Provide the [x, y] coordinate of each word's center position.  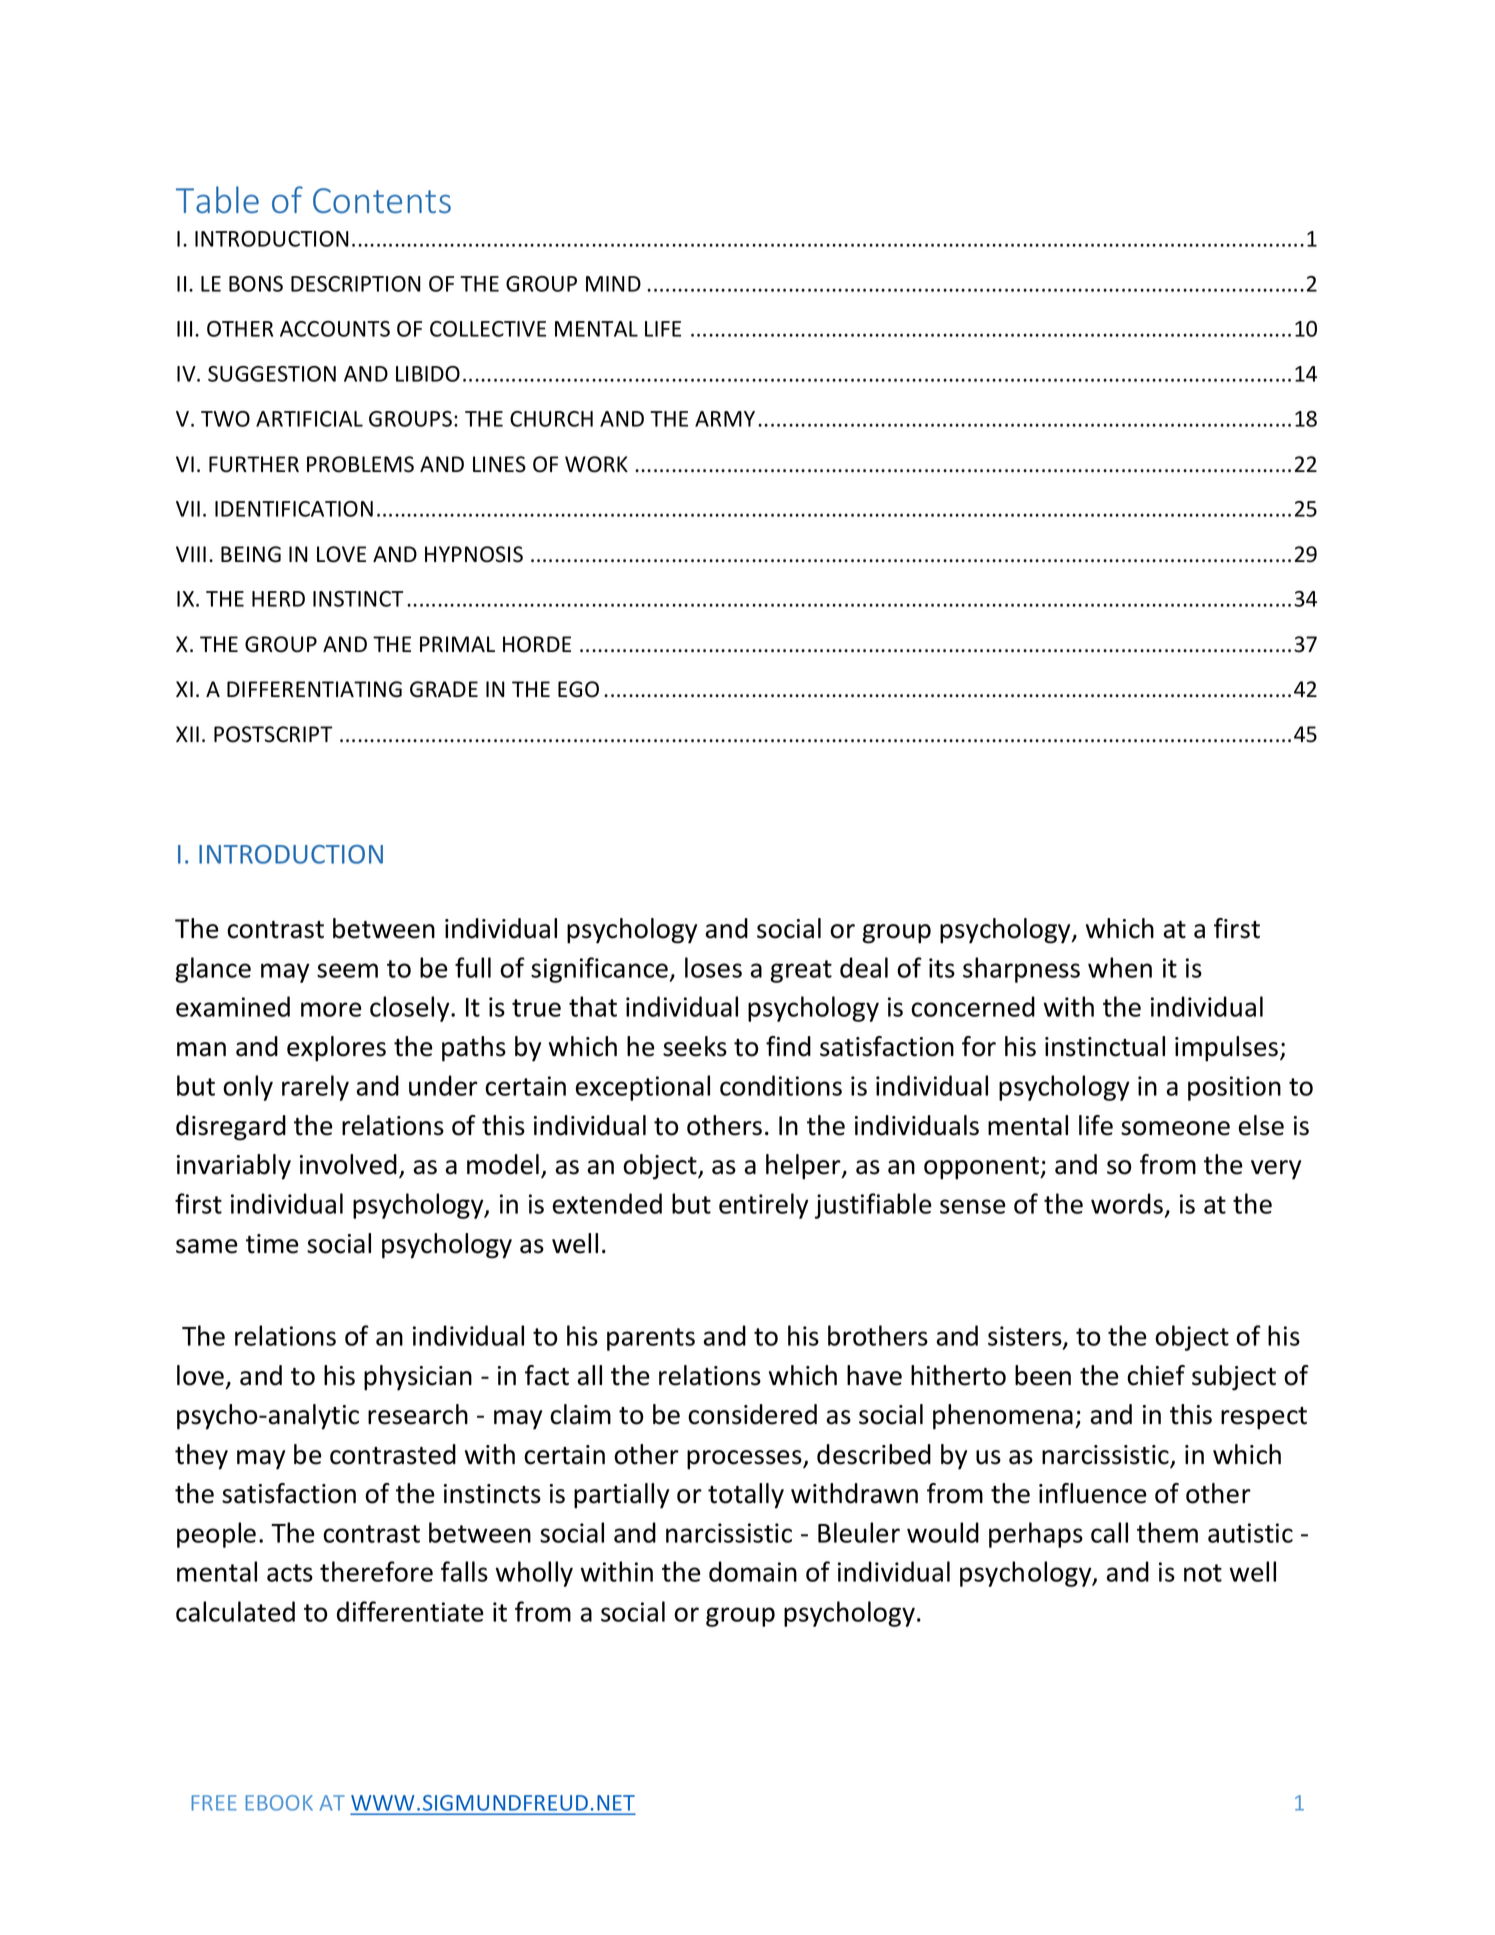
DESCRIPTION [356, 284]
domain [753, 1571]
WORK [596, 464]
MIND [613, 284]
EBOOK [279, 1803]
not [1203, 1573]
